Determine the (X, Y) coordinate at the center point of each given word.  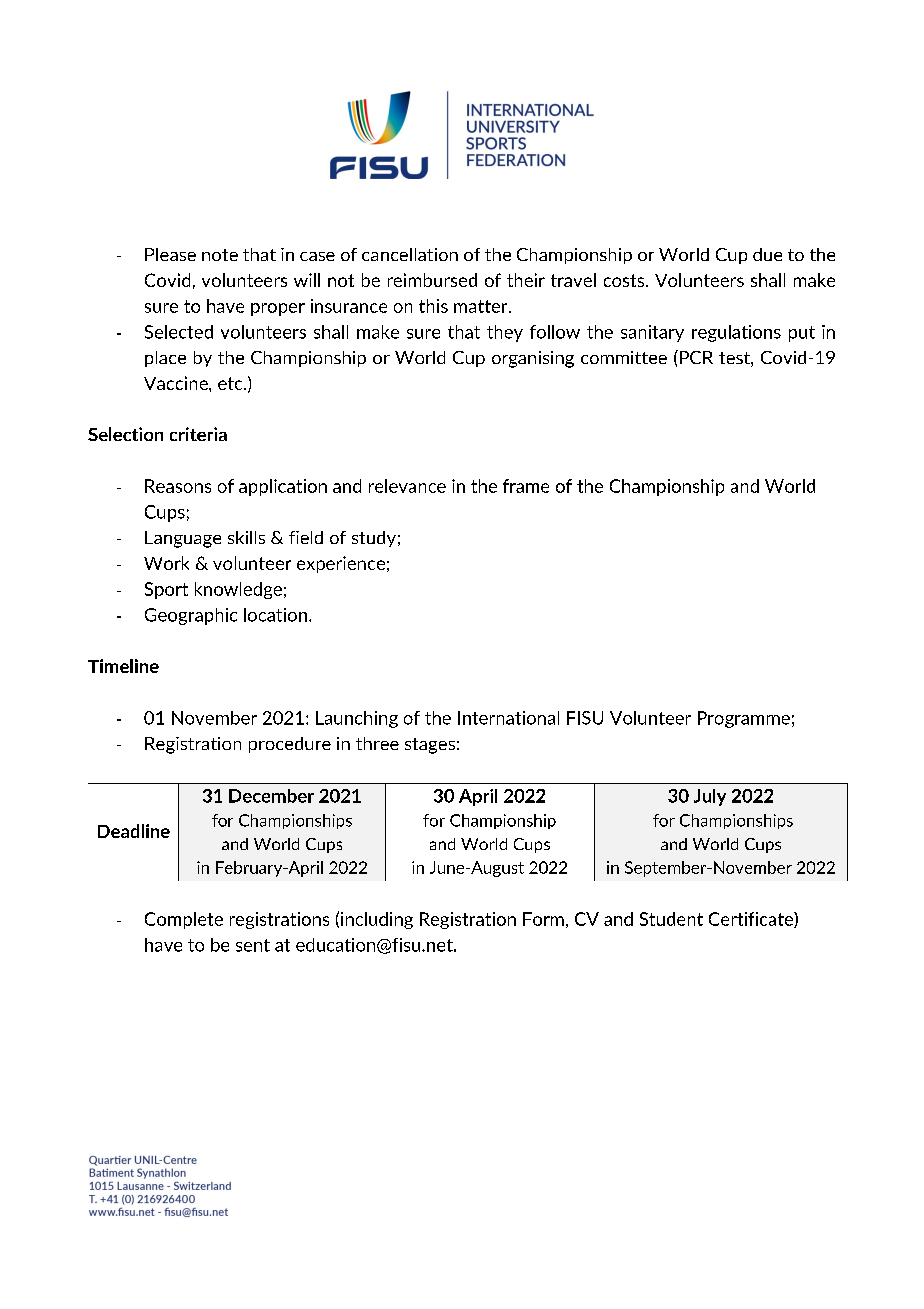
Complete (184, 920)
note (220, 255)
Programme (744, 719)
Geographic (191, 616)
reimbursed (432, 280)
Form (543, 919)
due (767, 254)
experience (341, 564)
